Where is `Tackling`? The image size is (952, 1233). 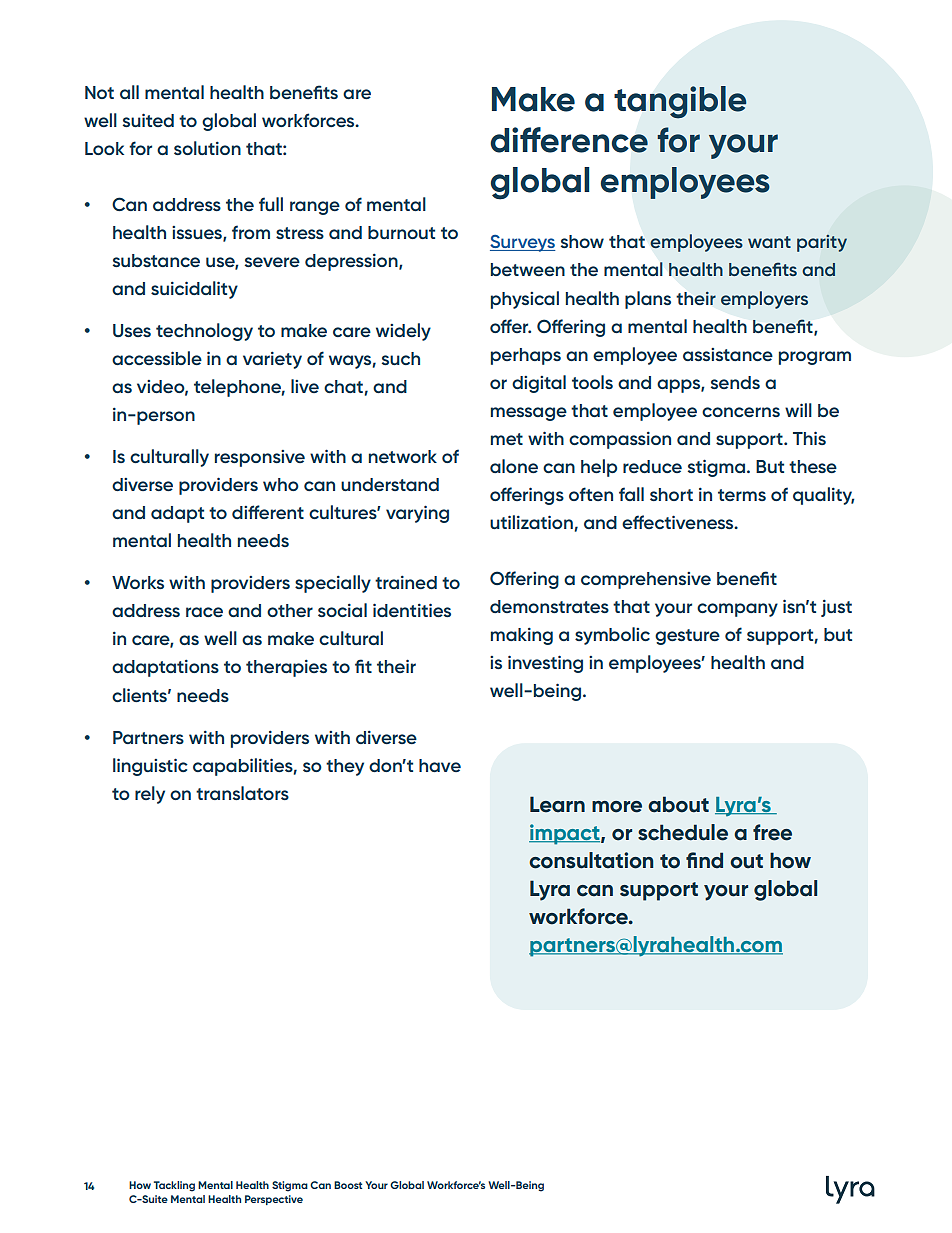
Tackling is located at coordinates (174, 1186).
